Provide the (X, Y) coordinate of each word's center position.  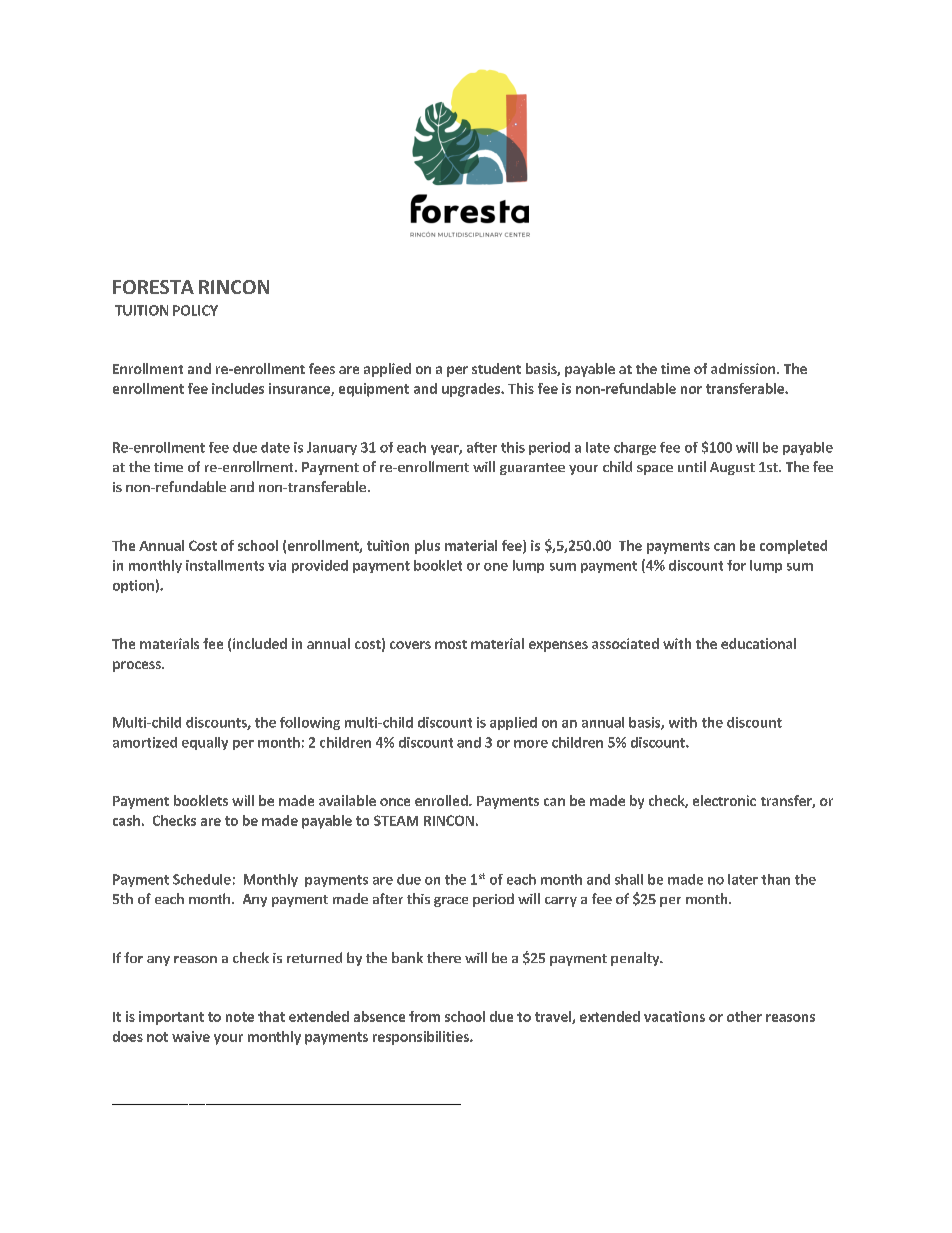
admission (743, 368)
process (138, 666)
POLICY (195, 310)
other (744, 1016)
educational (758, 643)
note (240, 1017)
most (451, 644)
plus (427, 547)
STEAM (396, 820)
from (424, 1016)
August (732, 468)
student (496, 368)
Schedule (202, 879)
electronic (724, 800)
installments (225, 565)
